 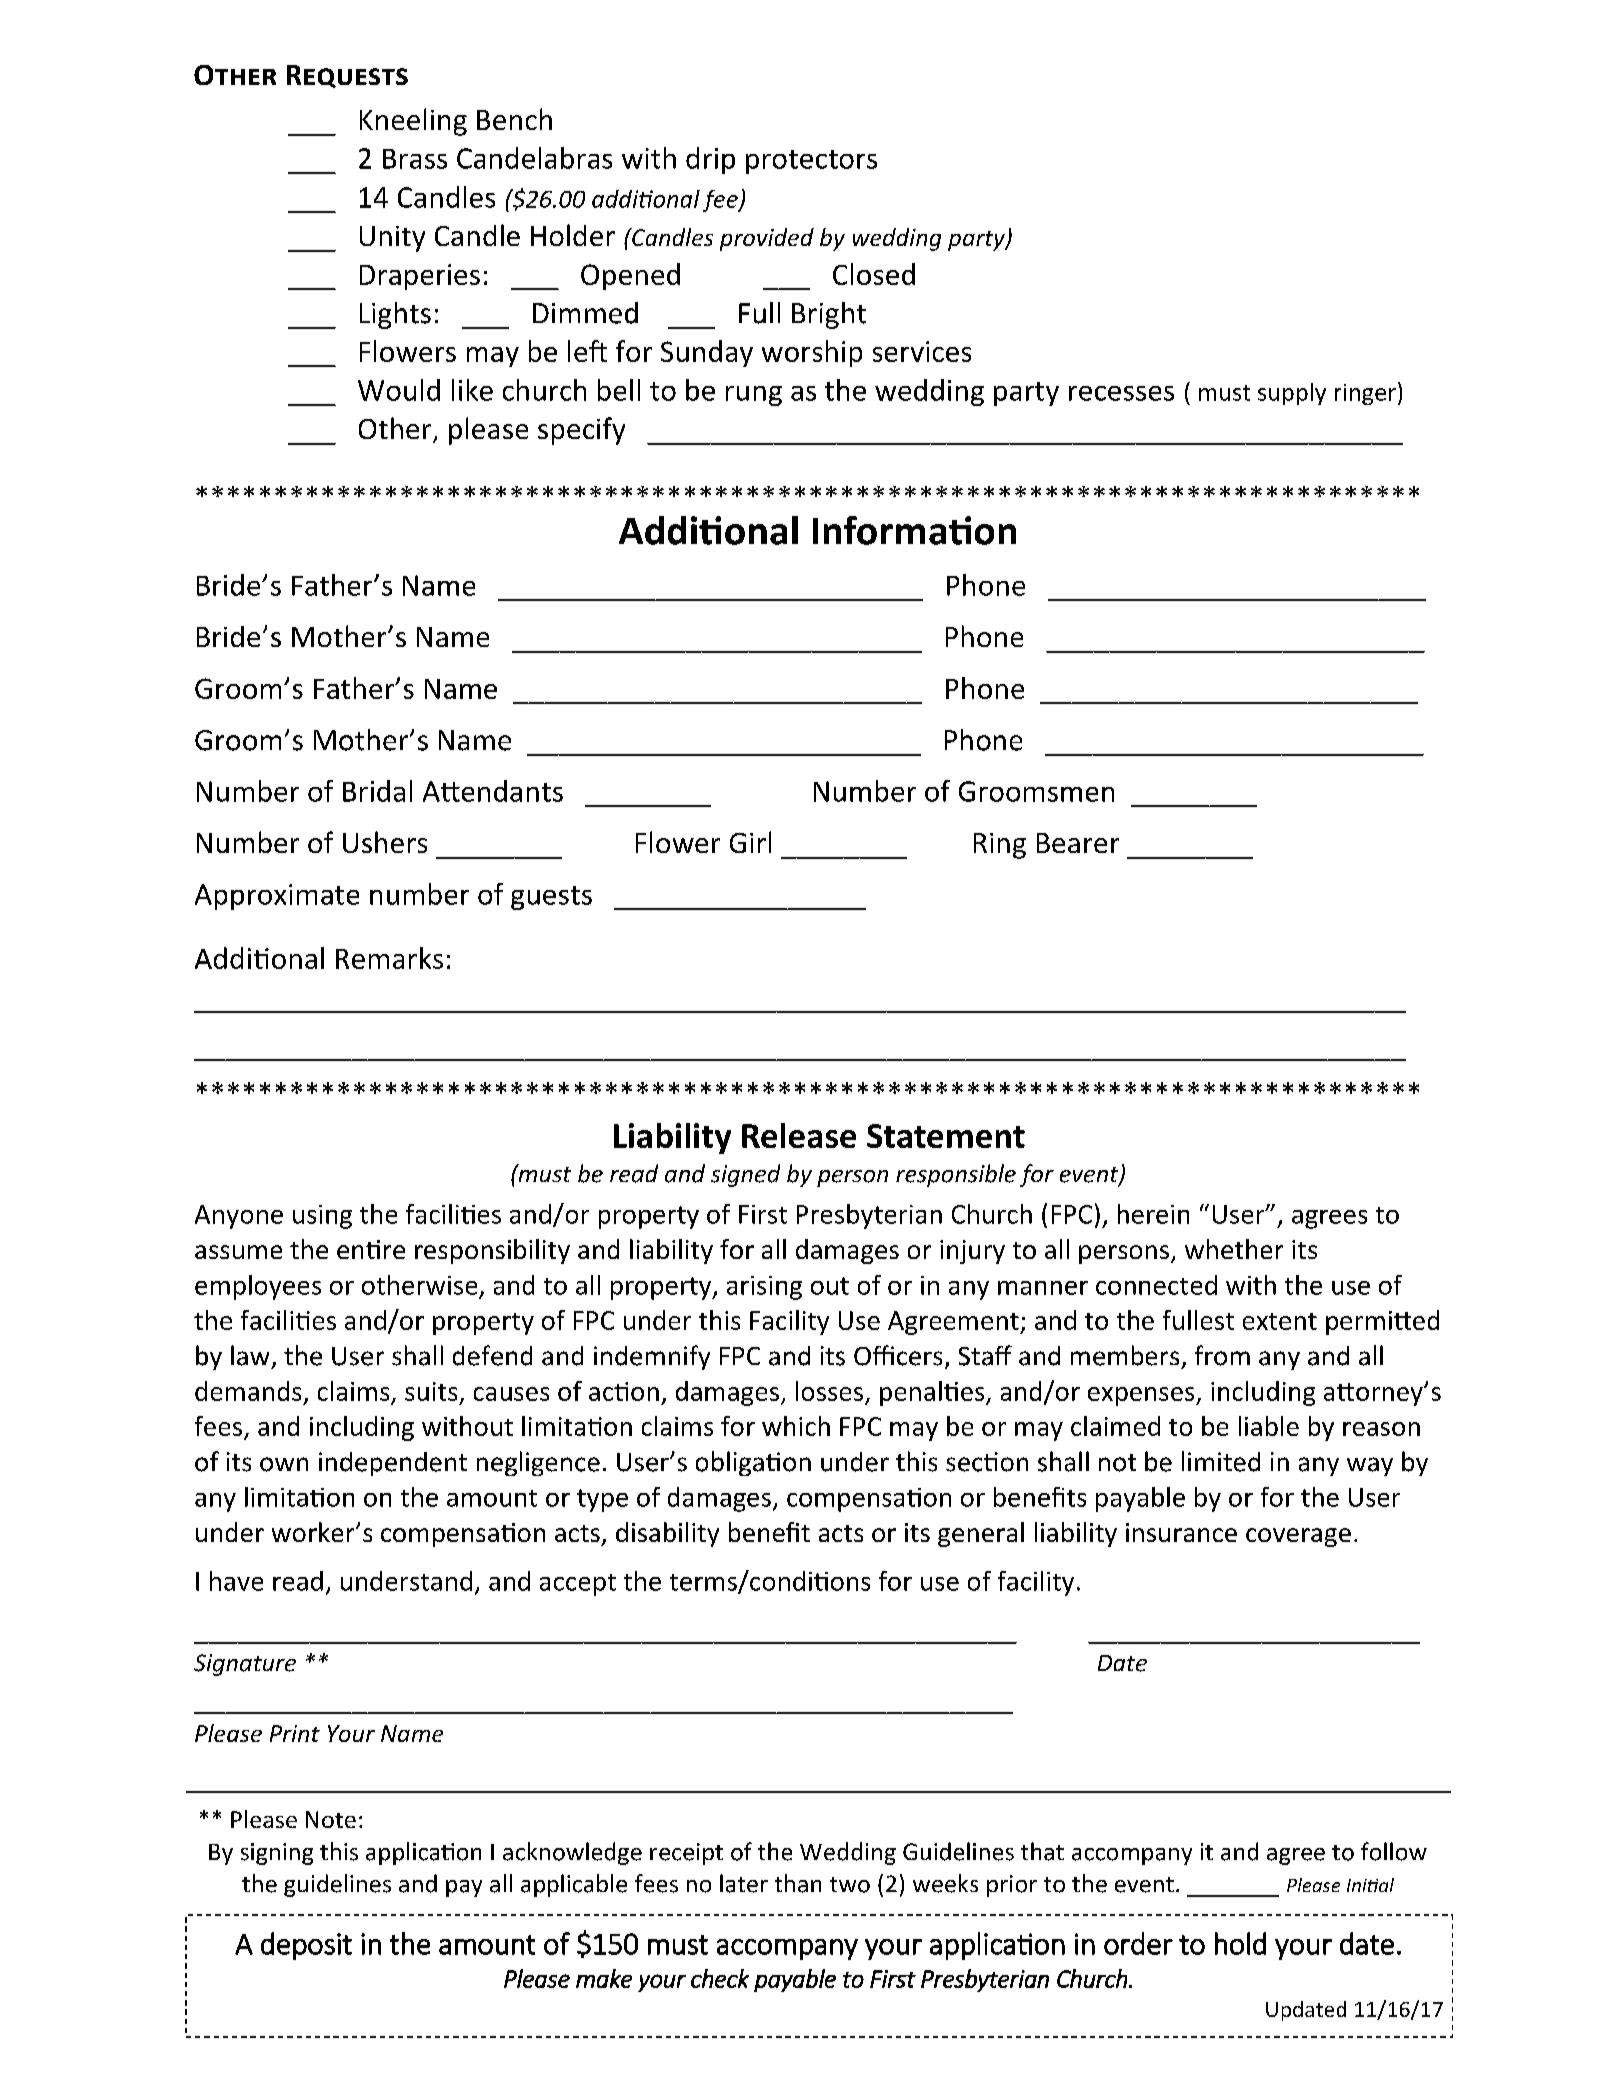 I want to click on supply, so click(x=1292, y=394).
